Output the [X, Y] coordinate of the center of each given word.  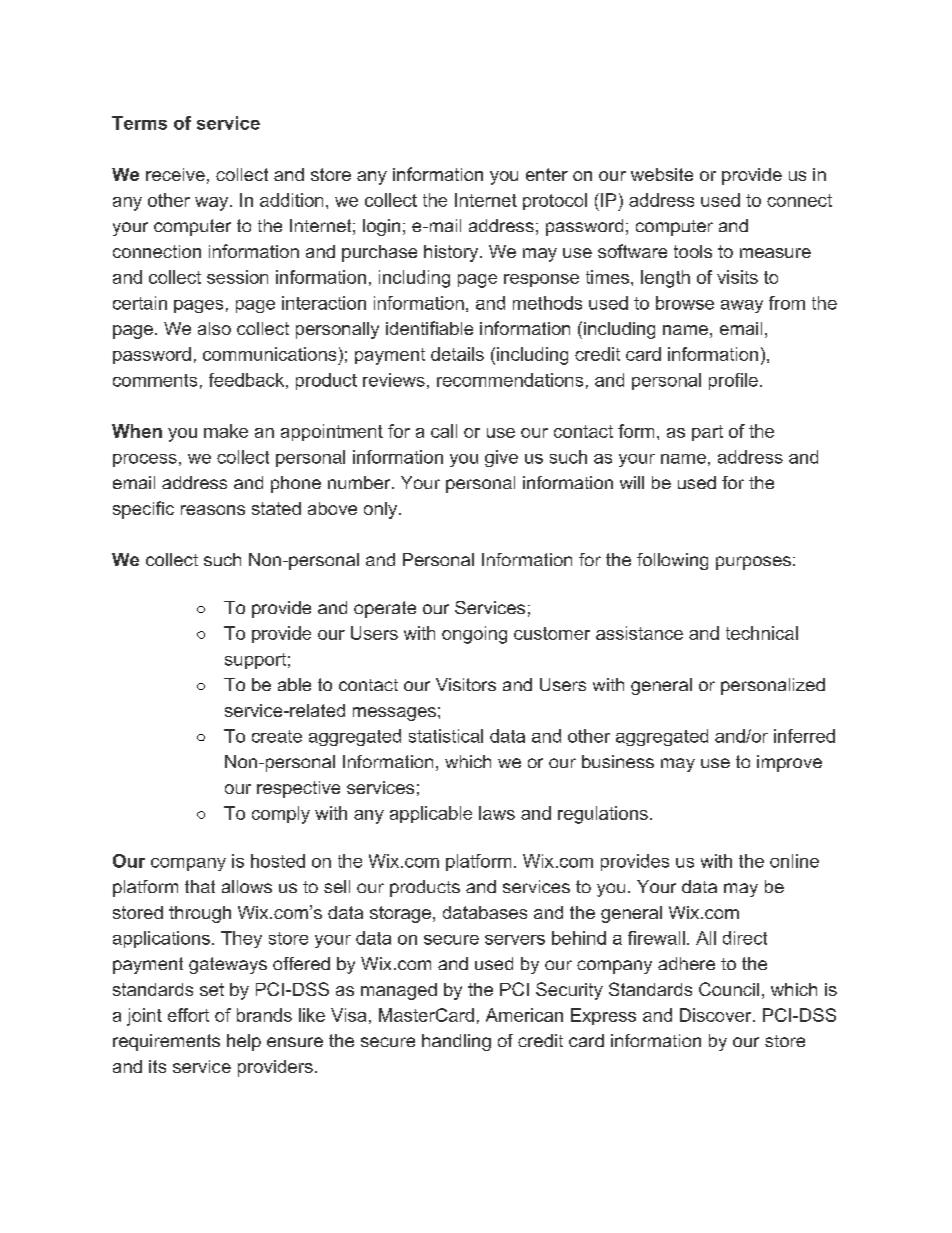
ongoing [474, 635]
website [662, 174]
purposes [753, 563]
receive [175, 174]
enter [547, 174]
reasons [213, 510]
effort [188, 1015]
